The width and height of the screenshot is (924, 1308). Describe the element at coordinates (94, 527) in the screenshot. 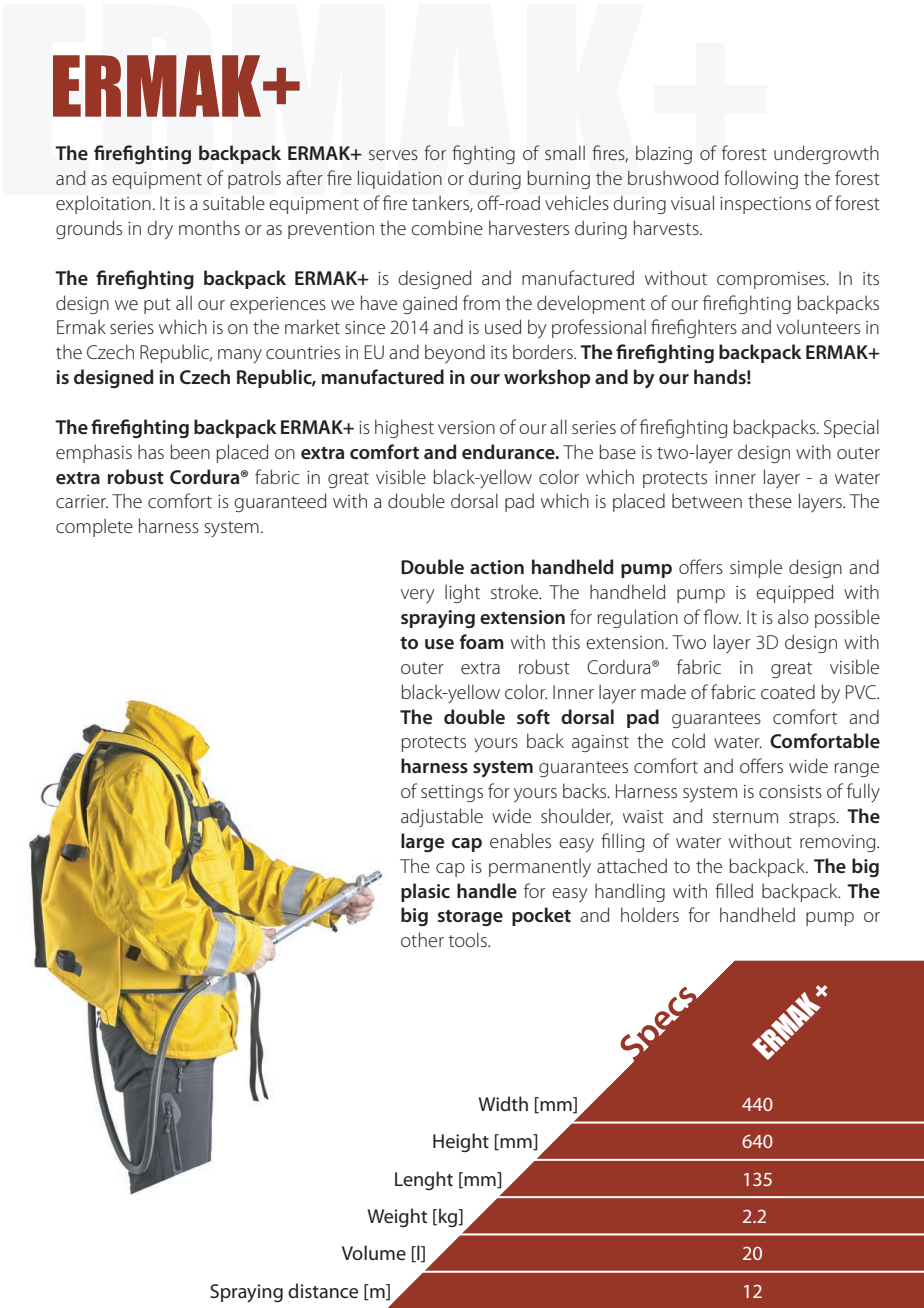

I see `complete` at that location.
